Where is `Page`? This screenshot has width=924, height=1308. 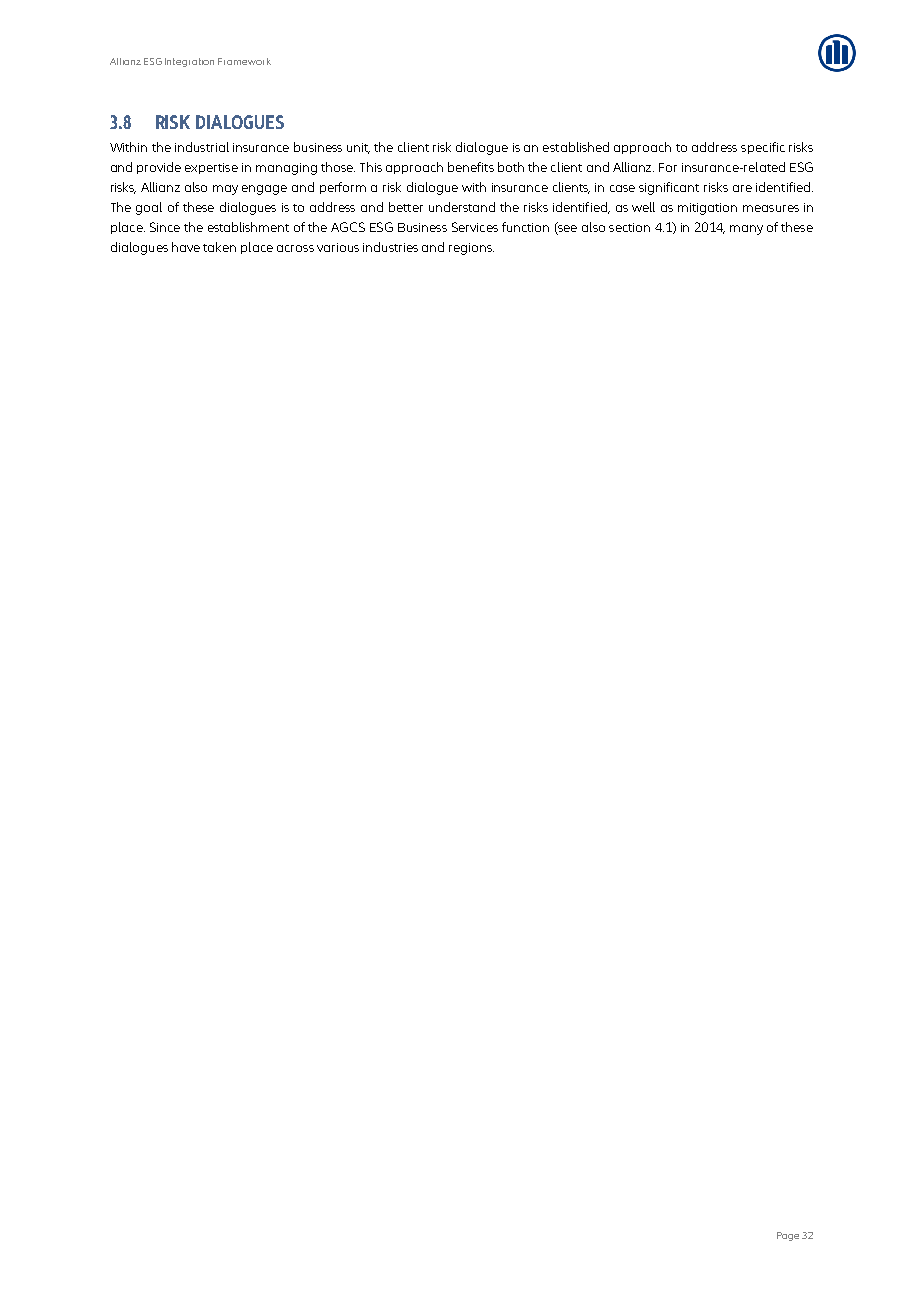 Page is located at coordinates (788, 1236).
